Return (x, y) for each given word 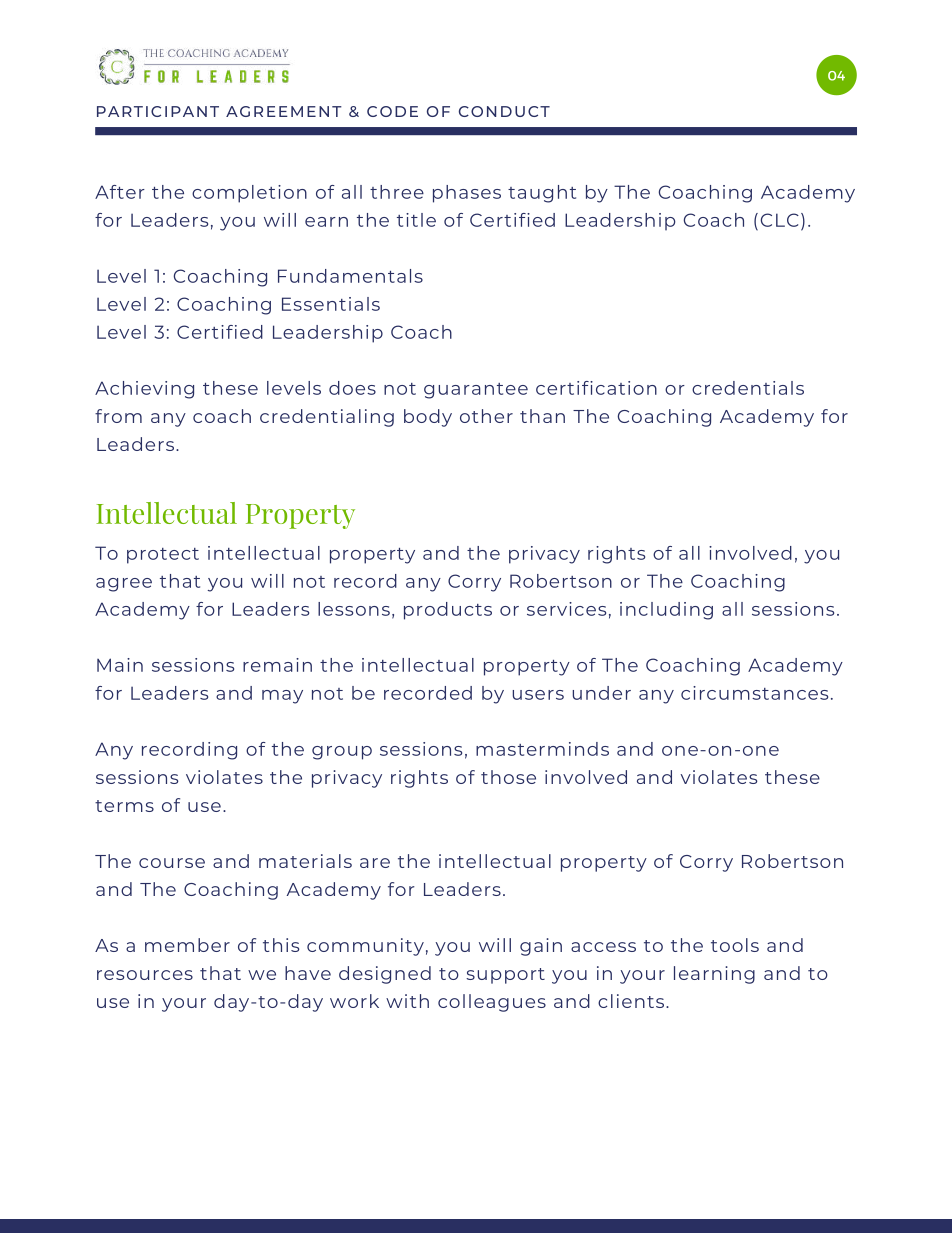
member (187, 945)
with (407, 1001)
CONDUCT (504, 111)
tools (735, 945)
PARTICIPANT (158, 111)
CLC (780, 220)
